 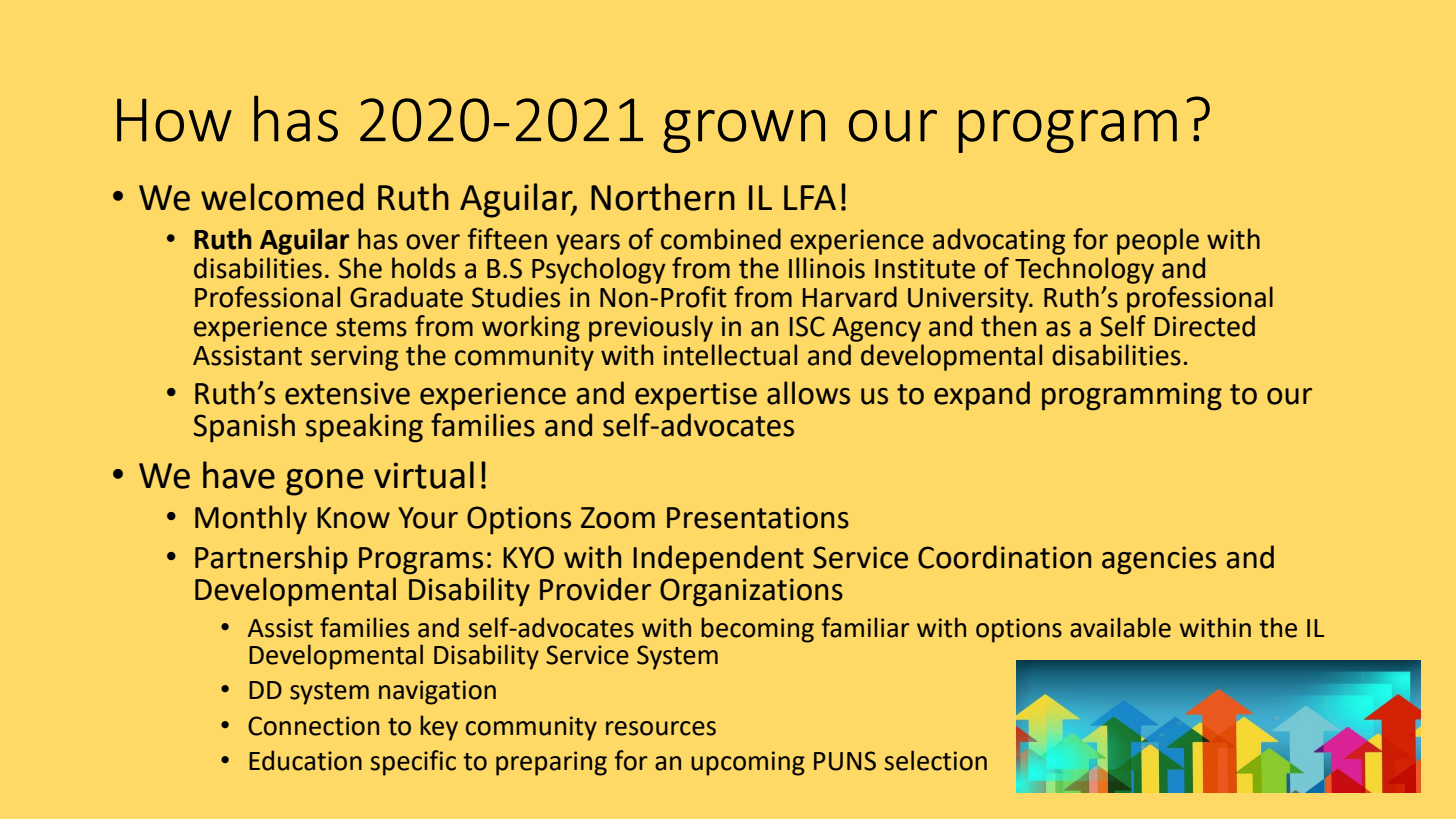 I want to click on previously, so click(x=651, y=328).
